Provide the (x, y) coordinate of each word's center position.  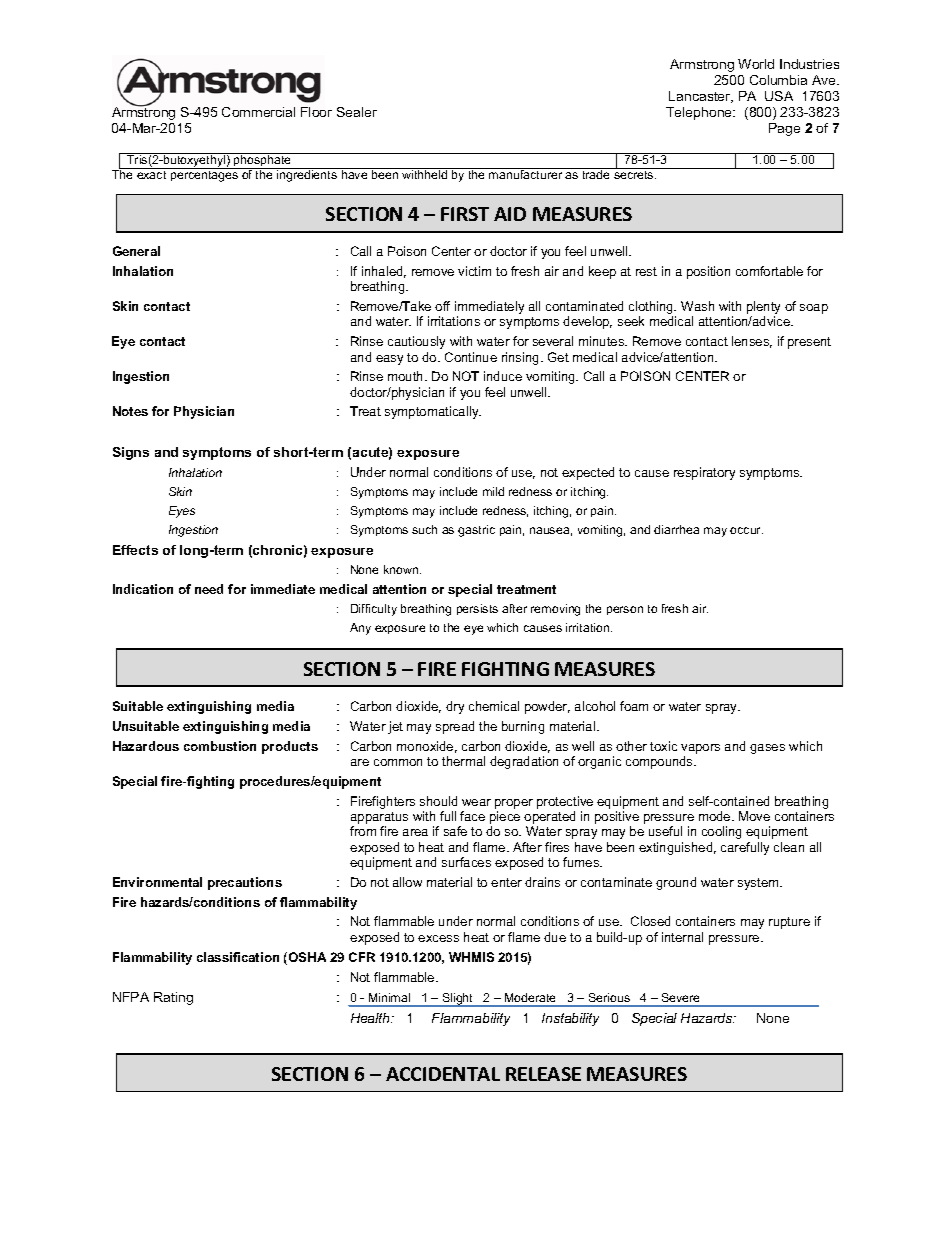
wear (476, 802)
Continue (471, 357)
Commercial (258, 112)
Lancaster (701, 97)
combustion (220, 746)
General (136, 251)
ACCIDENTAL (443, 1074)
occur (746, 530)
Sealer (357, 112)
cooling (721, 832)
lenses (752, 342)
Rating (173, 998)
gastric (476, 531)
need (209, 589)
